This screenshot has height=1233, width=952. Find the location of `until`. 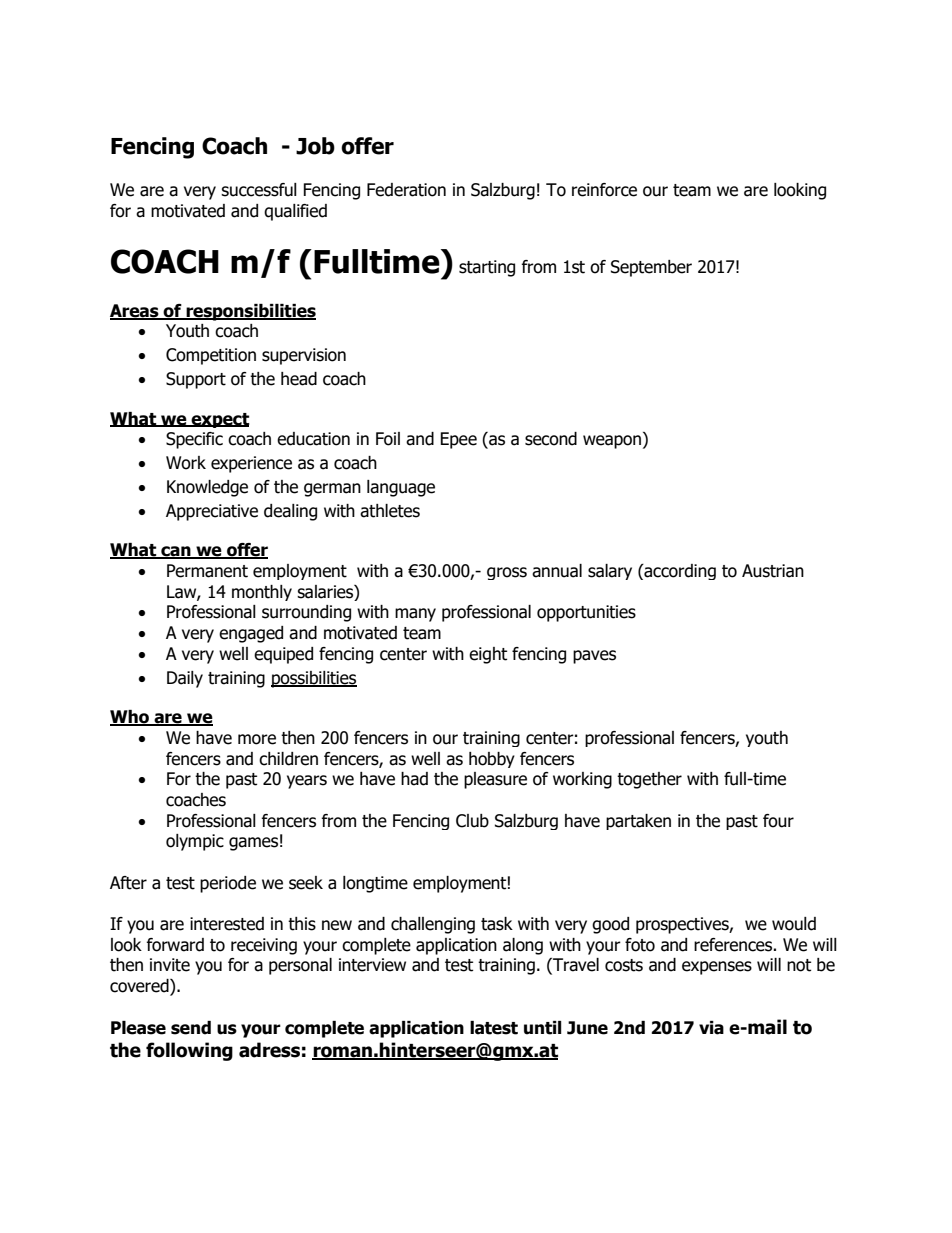

until is located at coordinates (542, 1028).
